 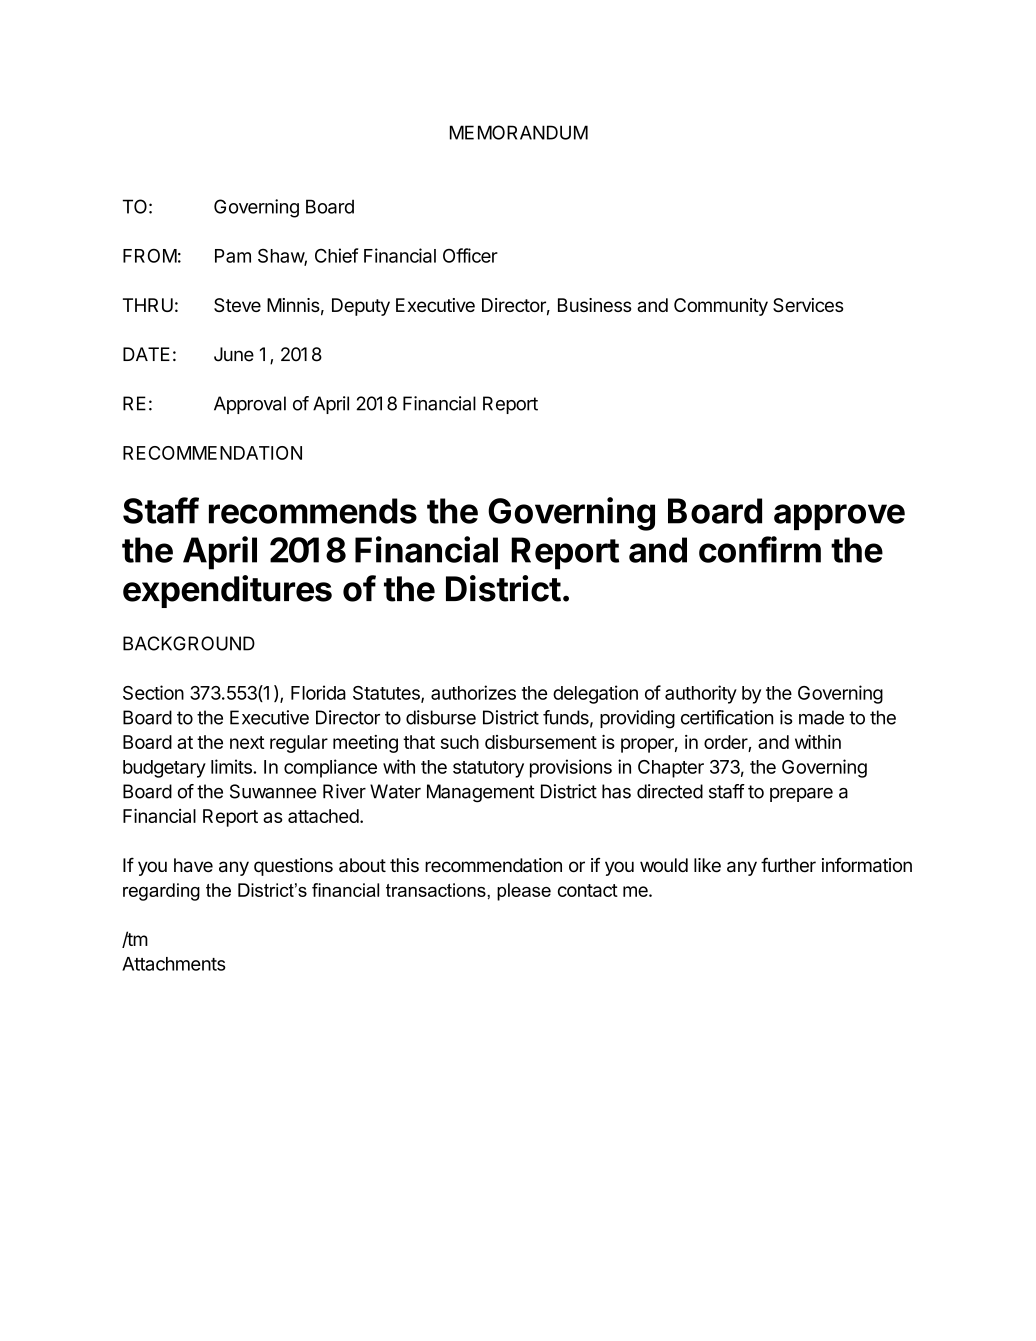 What do you see at coordinates (227, 591) in the document?
I see `expenditures` at bounding box center [227, 591].
